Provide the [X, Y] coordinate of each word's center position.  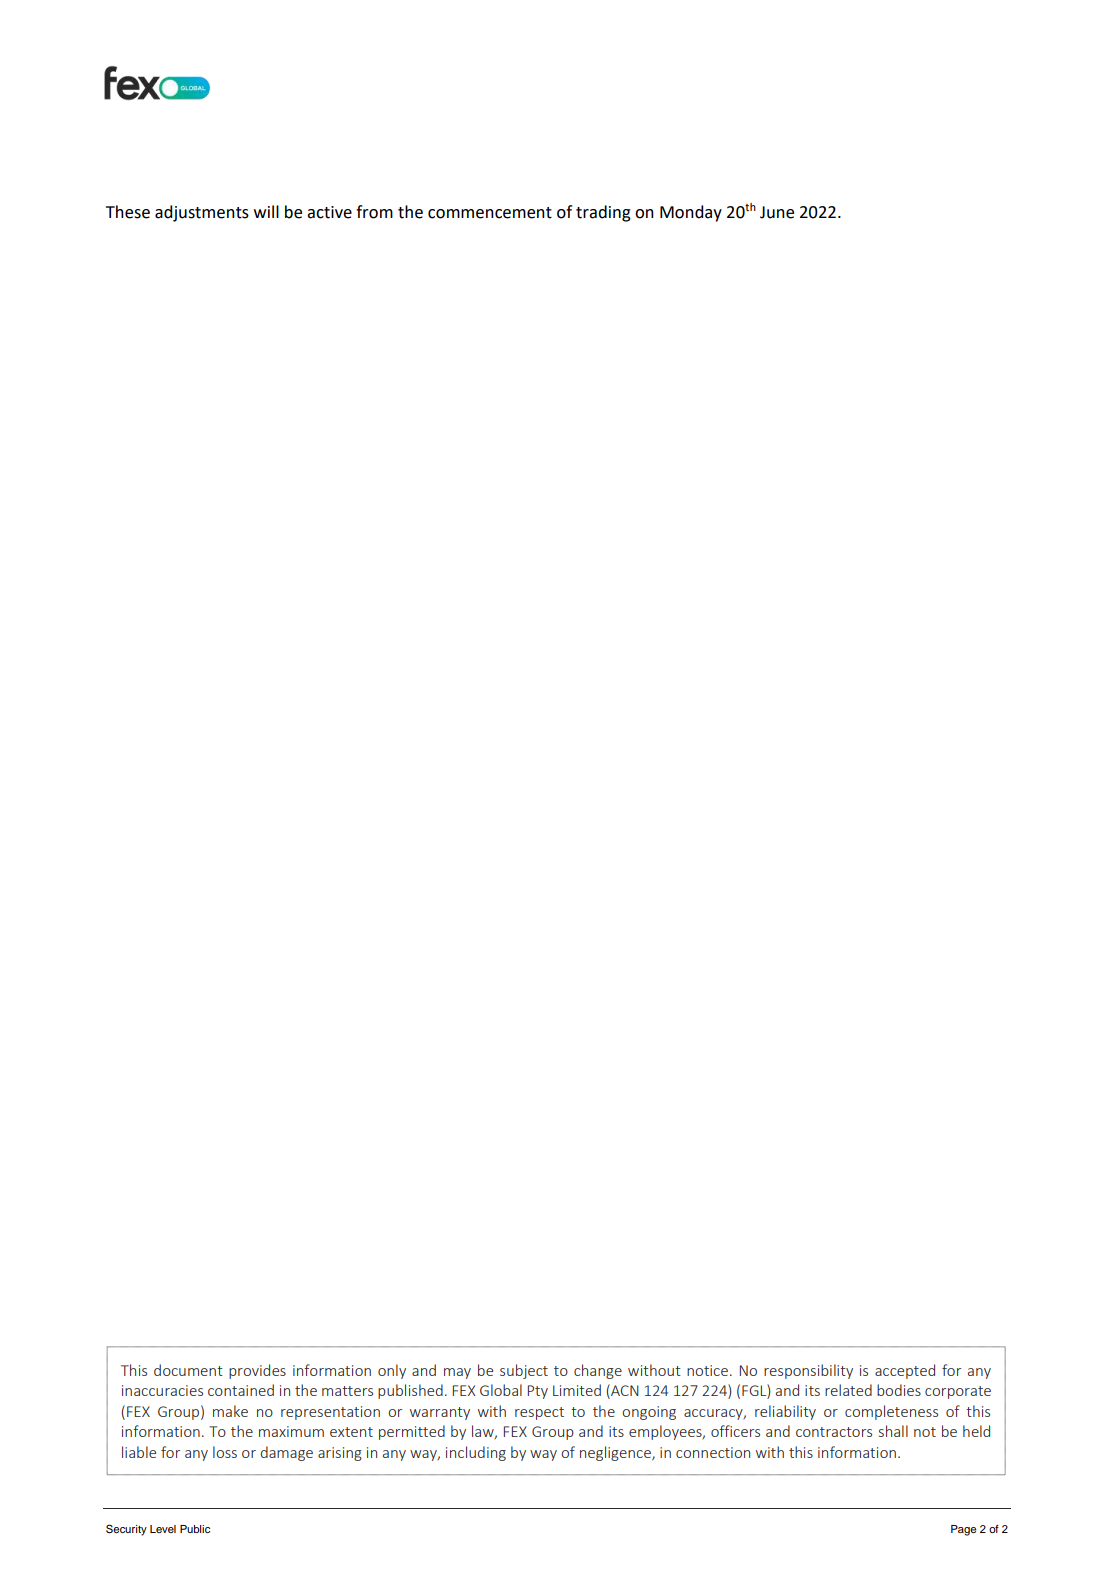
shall [893, 1431]
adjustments [202, 213]
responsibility [808, 1371]
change [598, 1371]
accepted [905, 1371]
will [266, 211]
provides [257, 1371]
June [777, 212]
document [188, 1370]
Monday [691, 213]
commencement [490, 213]
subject [524, 1371]
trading [603, 213]
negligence [616, 1453]
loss [225, 1452]
